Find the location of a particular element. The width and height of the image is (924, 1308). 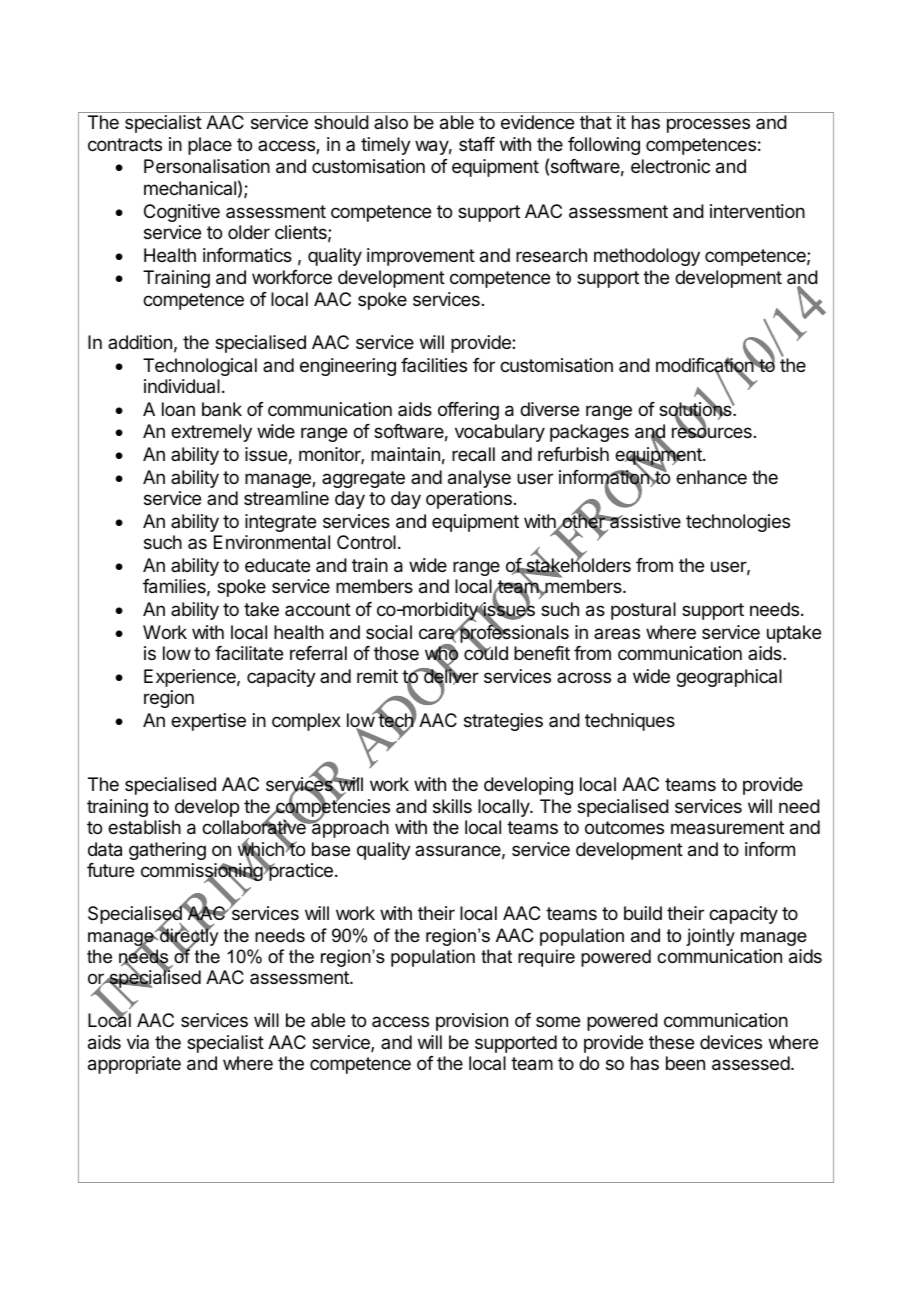

postural is located at coordinates (643, 611).
